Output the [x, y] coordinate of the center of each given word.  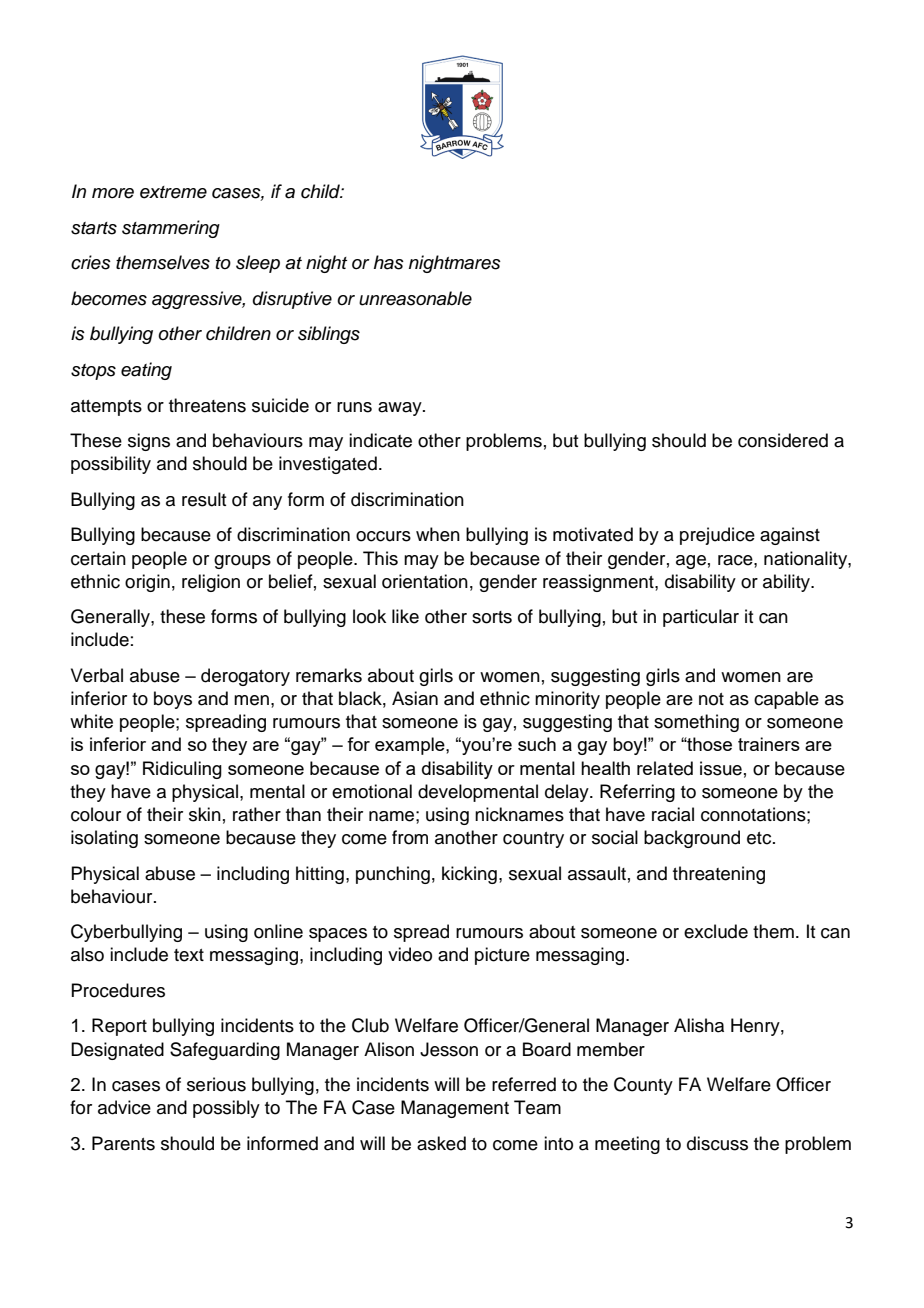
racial [673, 814]
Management [455, 1109]
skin [205, 814]
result [204, 499]
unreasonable [415, 298]
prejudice [717, 536]
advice [124, 1107]
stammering [171, 229]
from [410, 837]
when [438, 534]
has [389, 262]
